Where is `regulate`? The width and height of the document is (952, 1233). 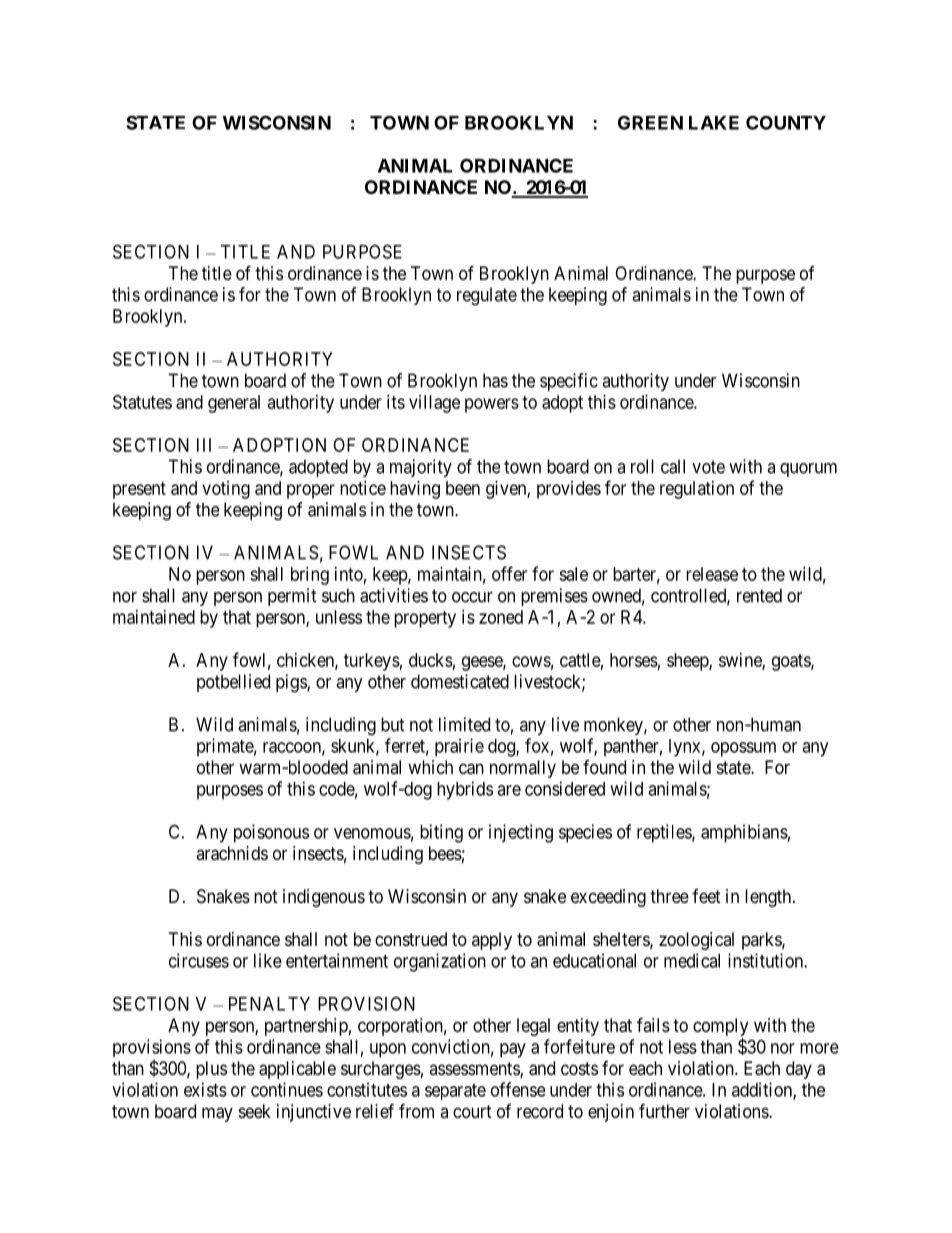
regulate is located at coordinates (487, 296).
